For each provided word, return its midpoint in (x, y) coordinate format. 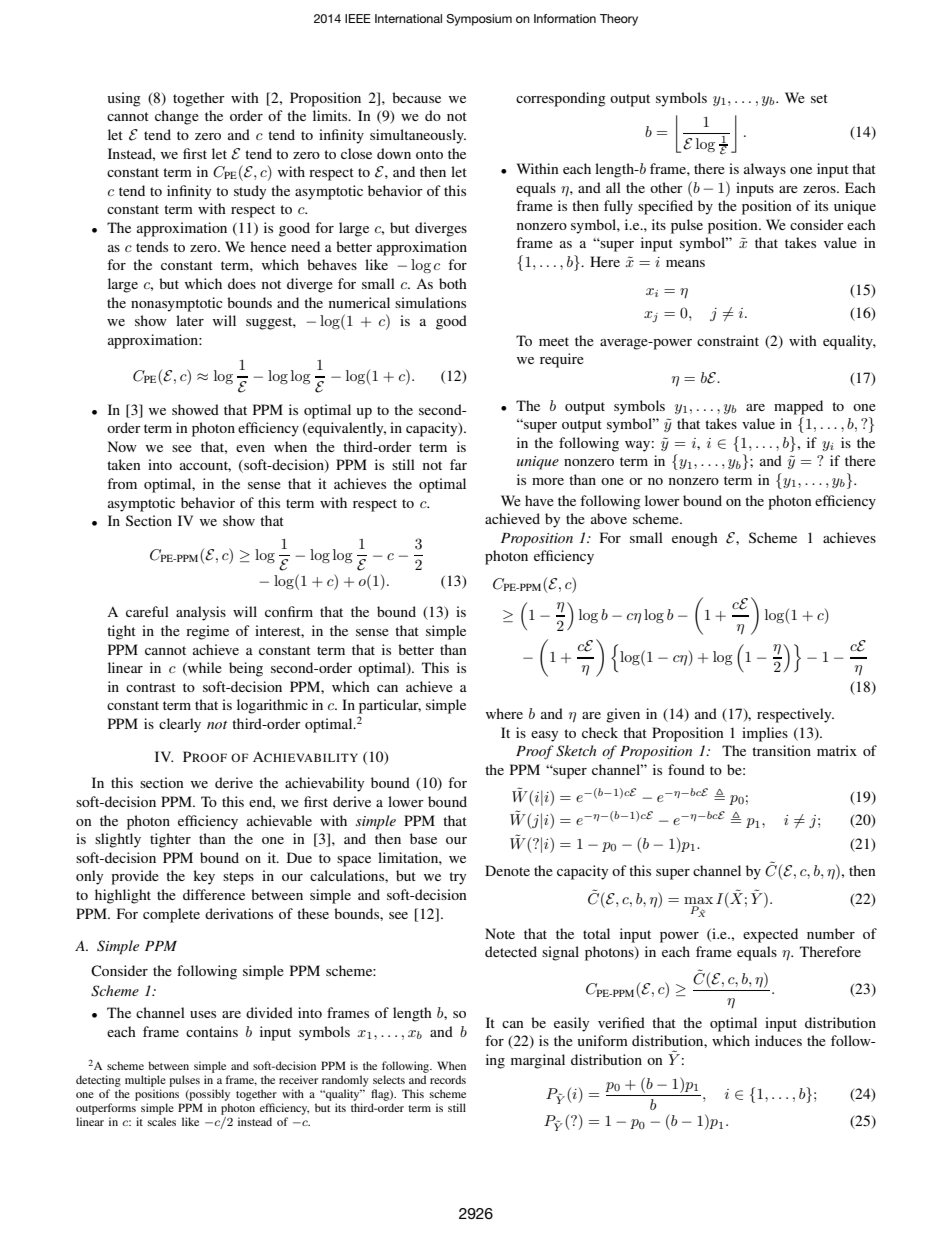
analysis (201, 613)
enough (695, 539)
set (819, 98)
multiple (145, 1082)
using (124, 99)
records (448, 1079)
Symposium (479, 20)
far (458, 464)
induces (778, 1040)
